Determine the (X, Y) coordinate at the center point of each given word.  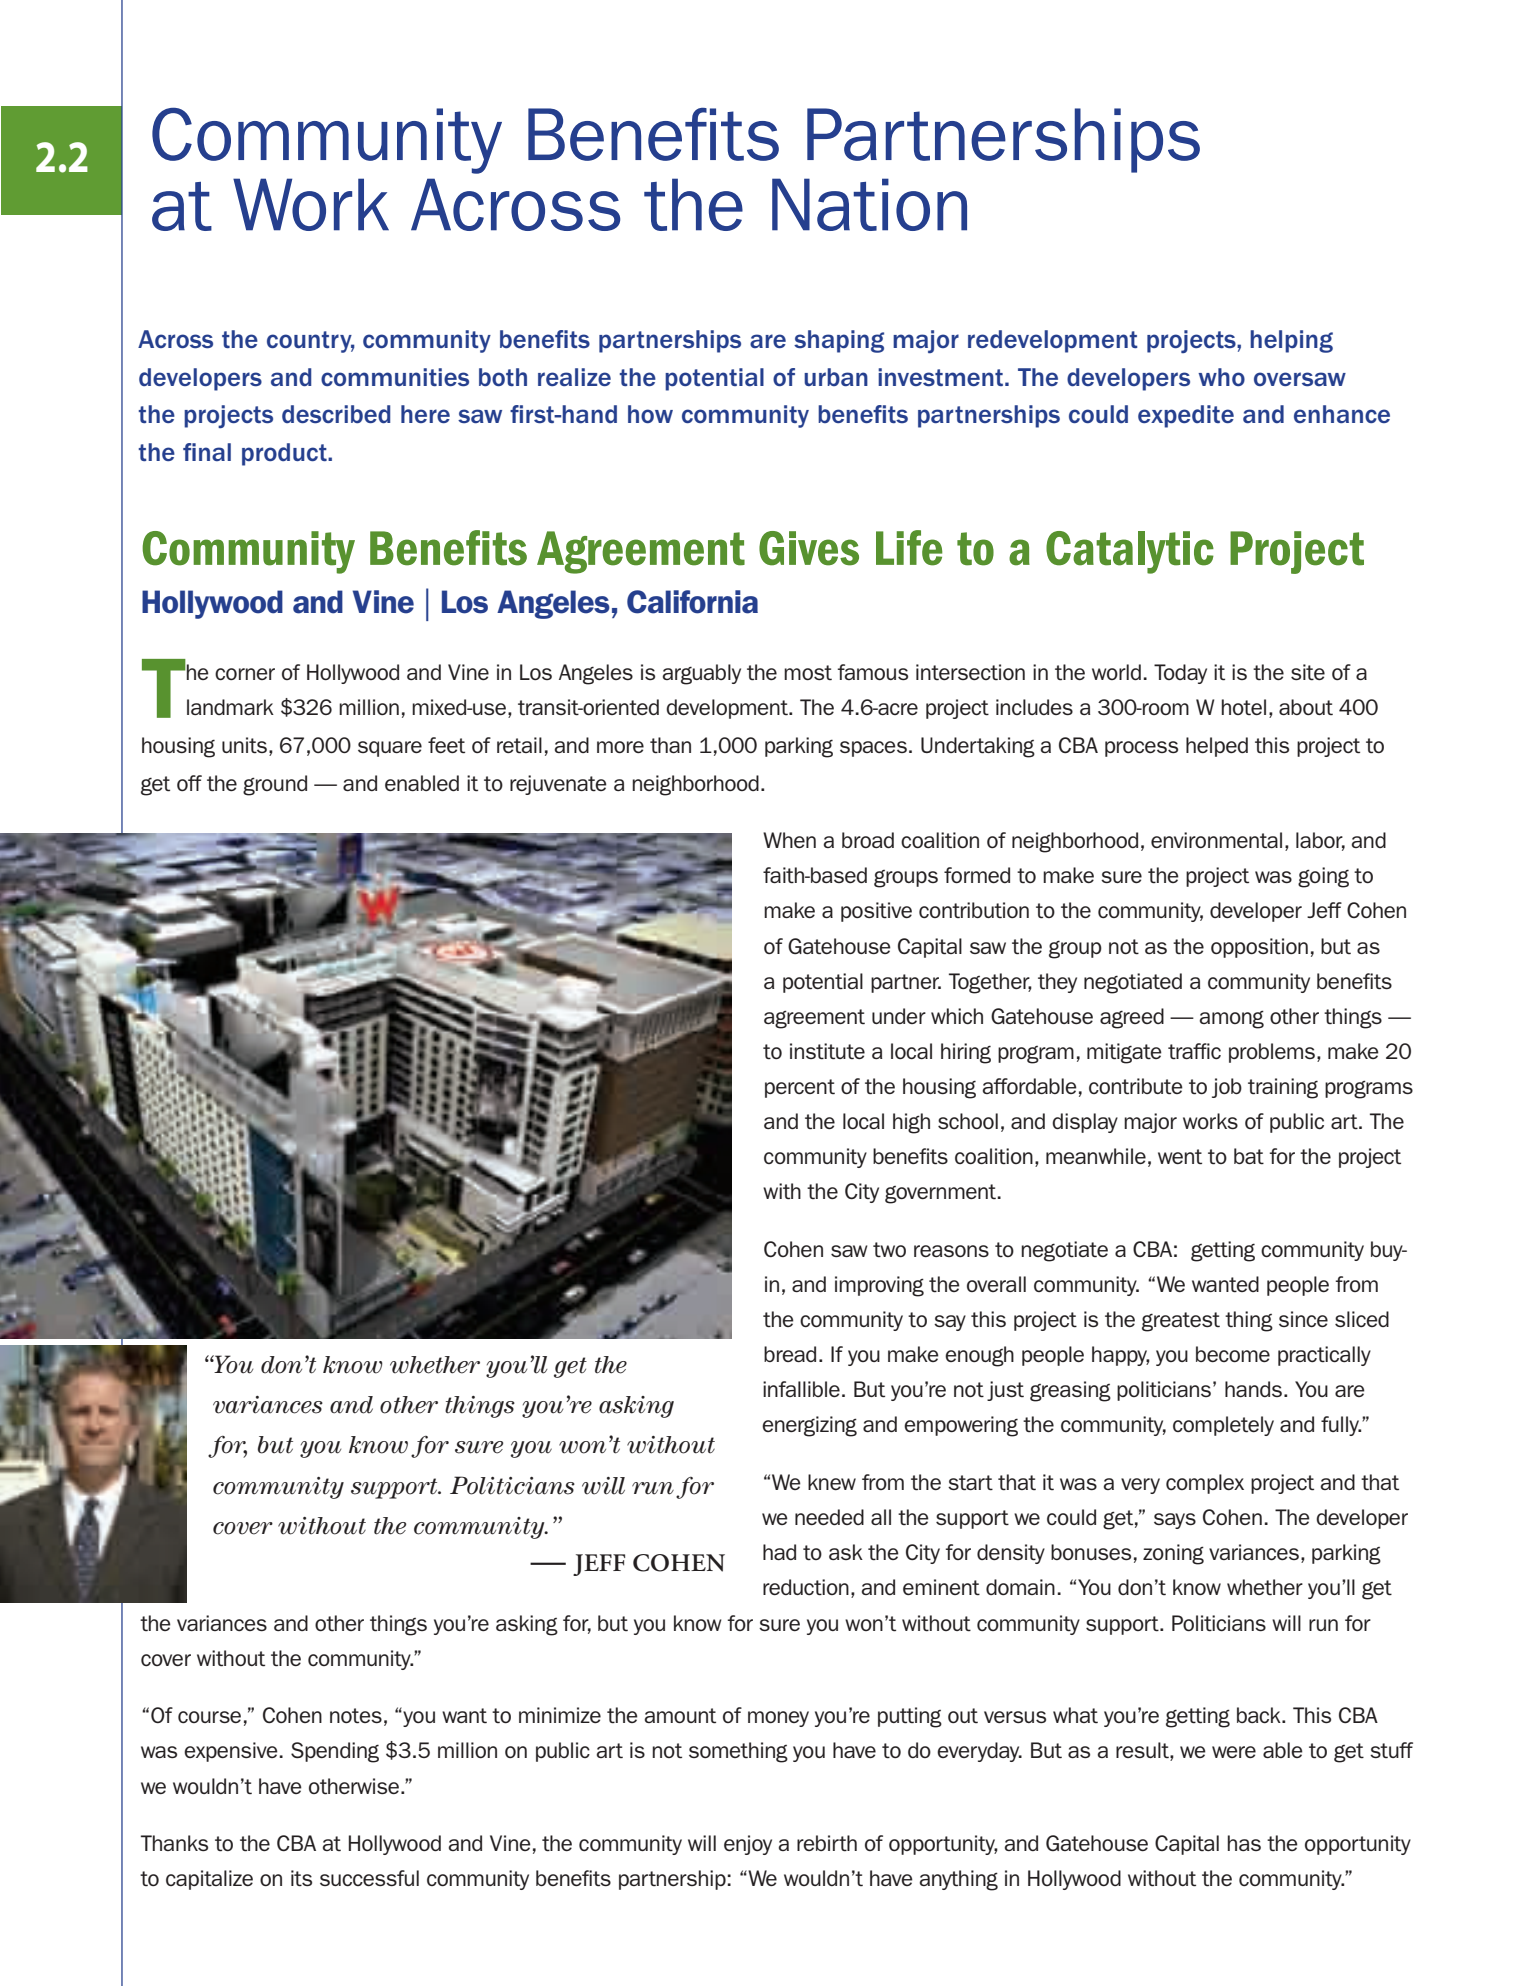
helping (1291, 341)
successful (369, 1878)
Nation (869, 204)
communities (395, 377)
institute (827, 1051)
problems (1272, 1053)
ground (275, 785)
